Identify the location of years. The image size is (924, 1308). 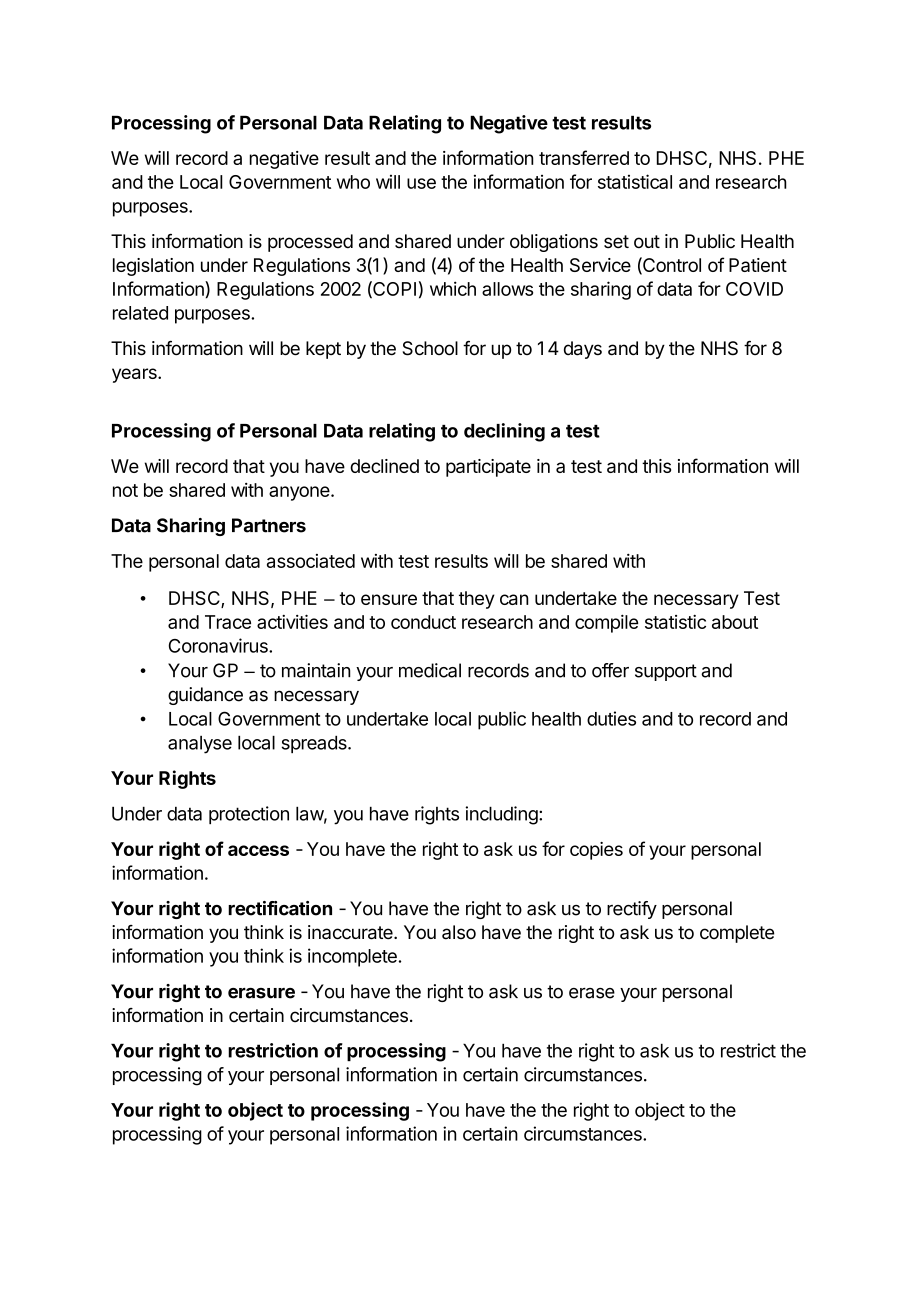
(135, 375).
